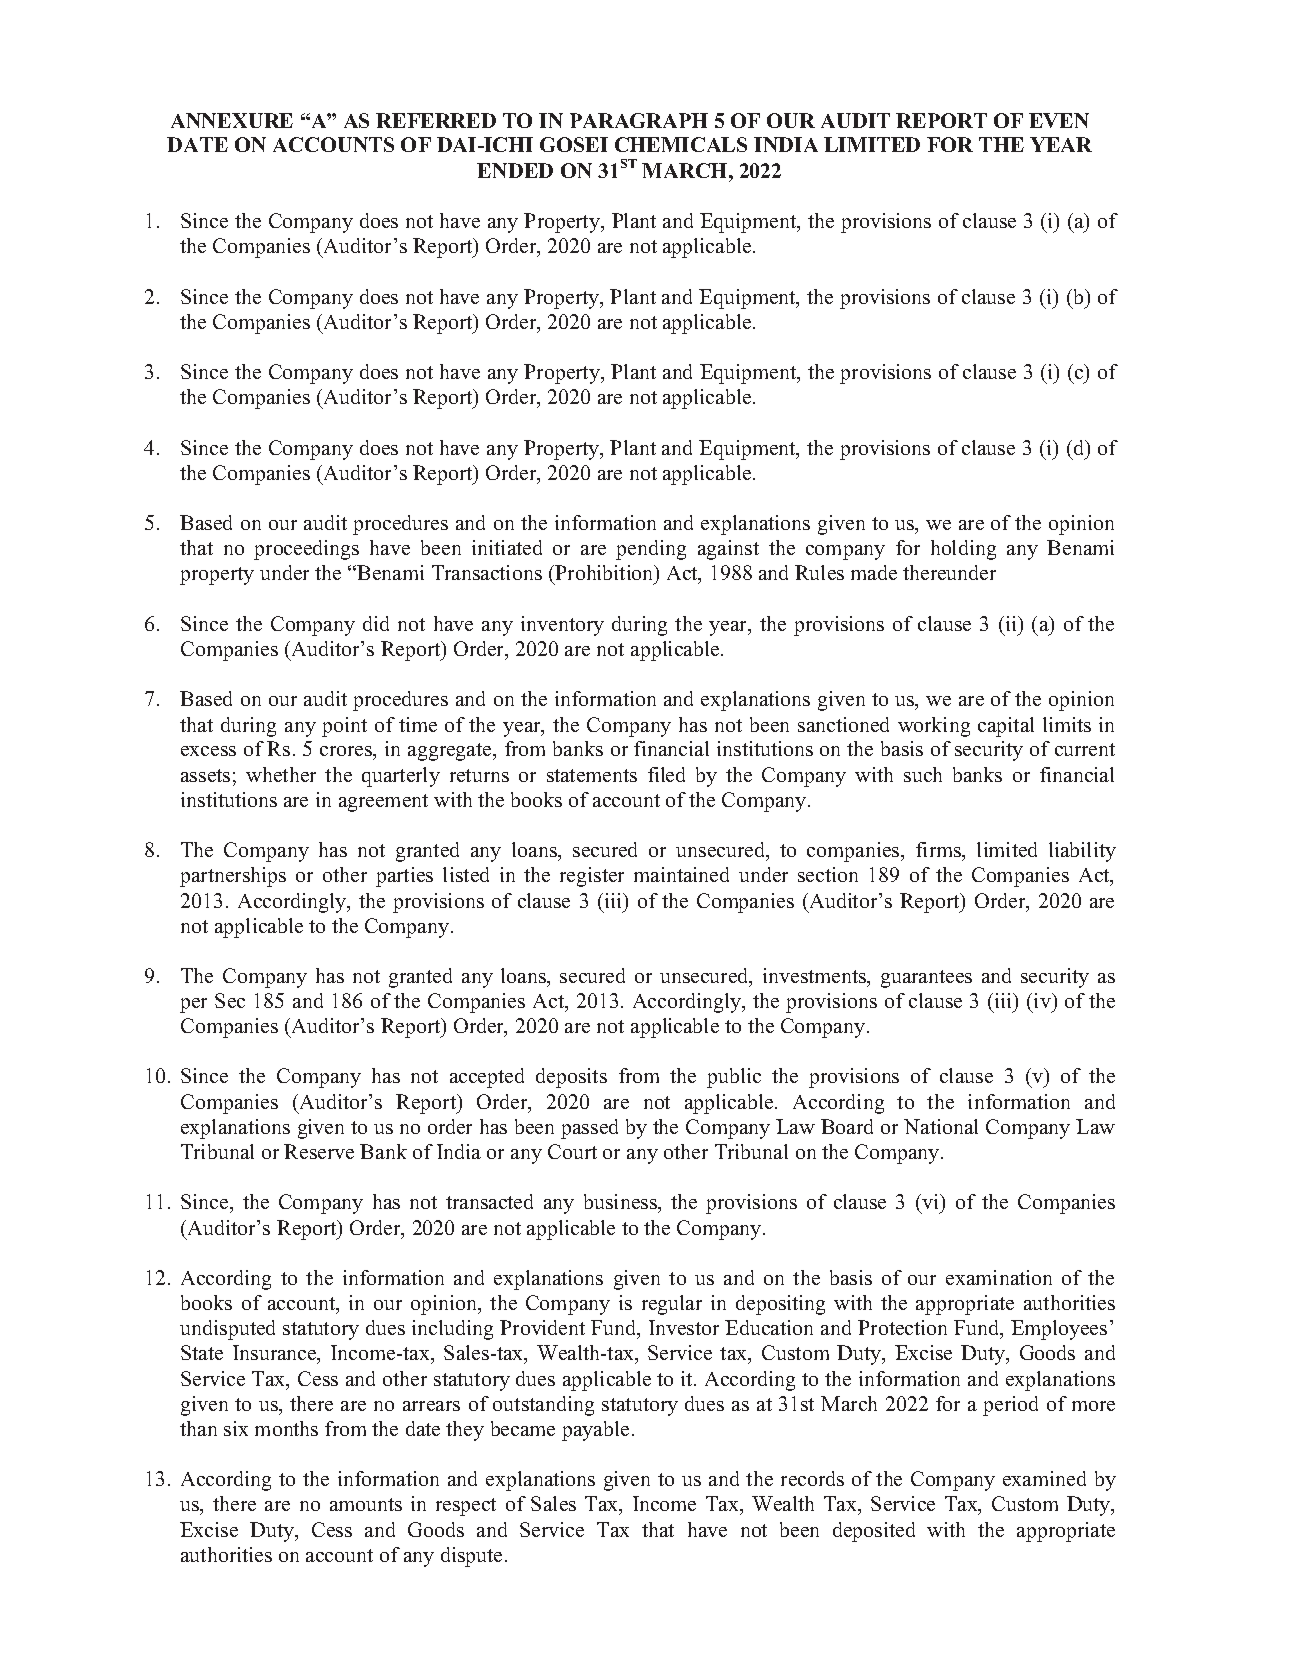 The height and width of the image is (1675, 1294). I want to click on amounts, so click(366, 1504).
